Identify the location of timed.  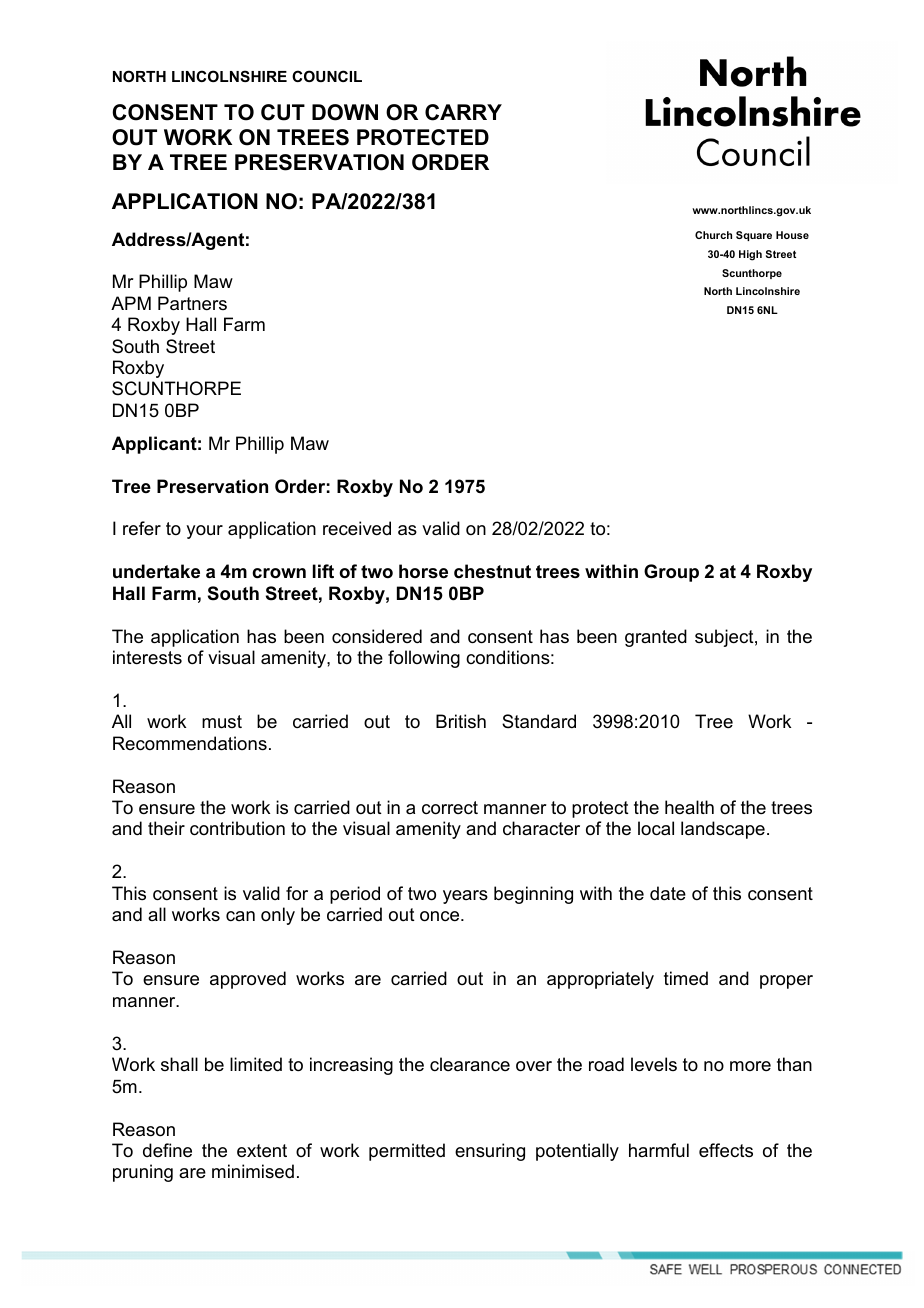
(686, 978).
